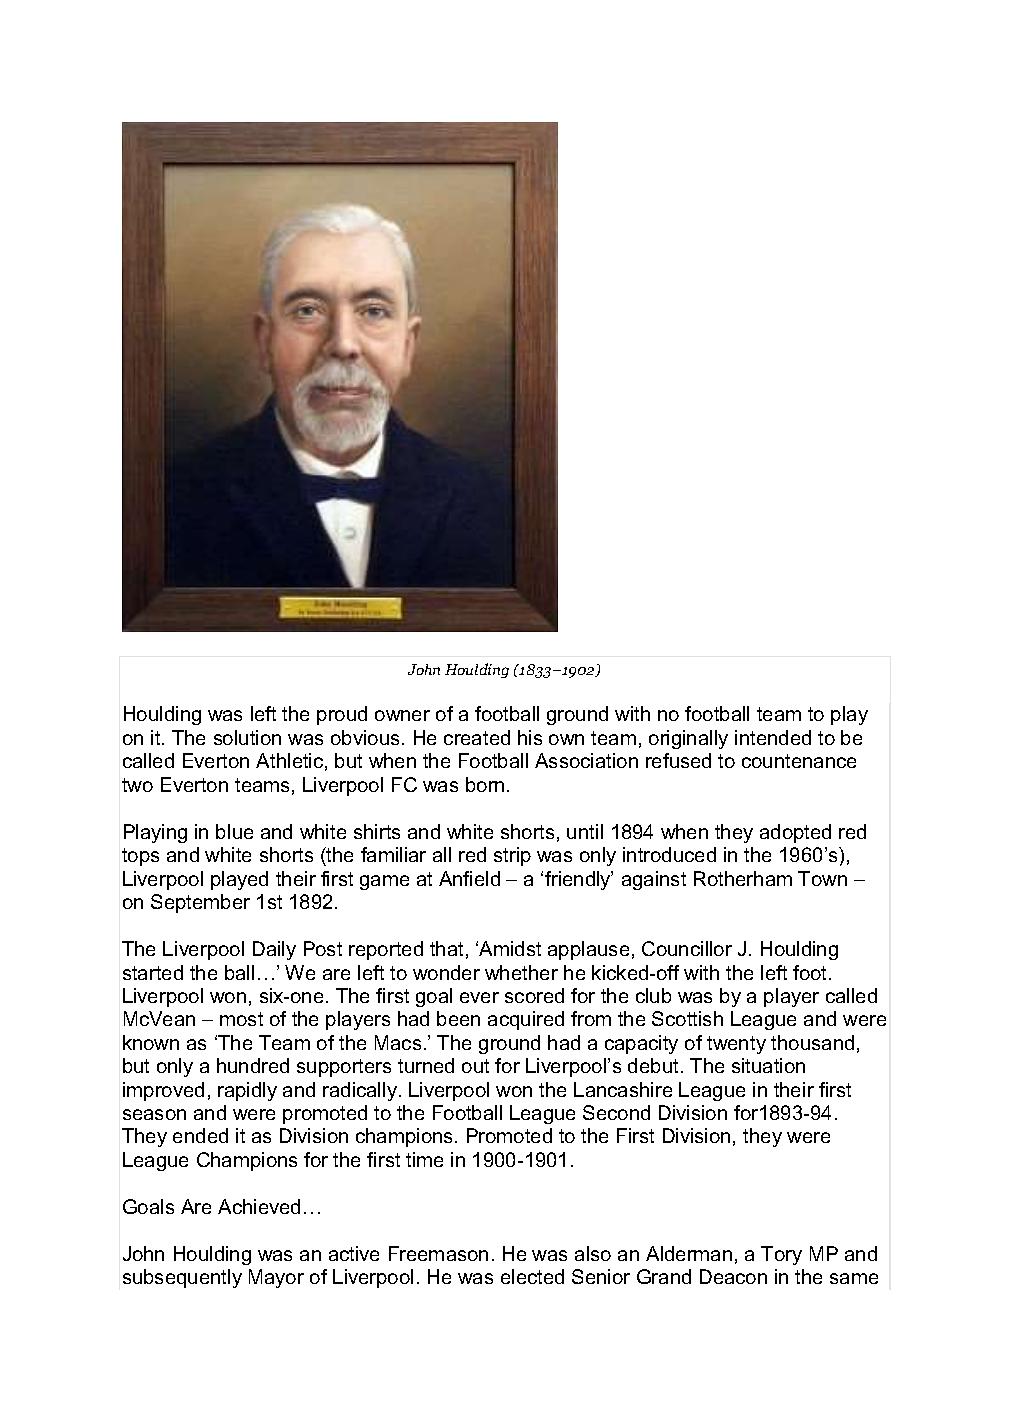 This screenshot has width=1010, height=1428. Describe the element at coordinates (274, 950) in the screenshot. I see `Daily` at that location.
